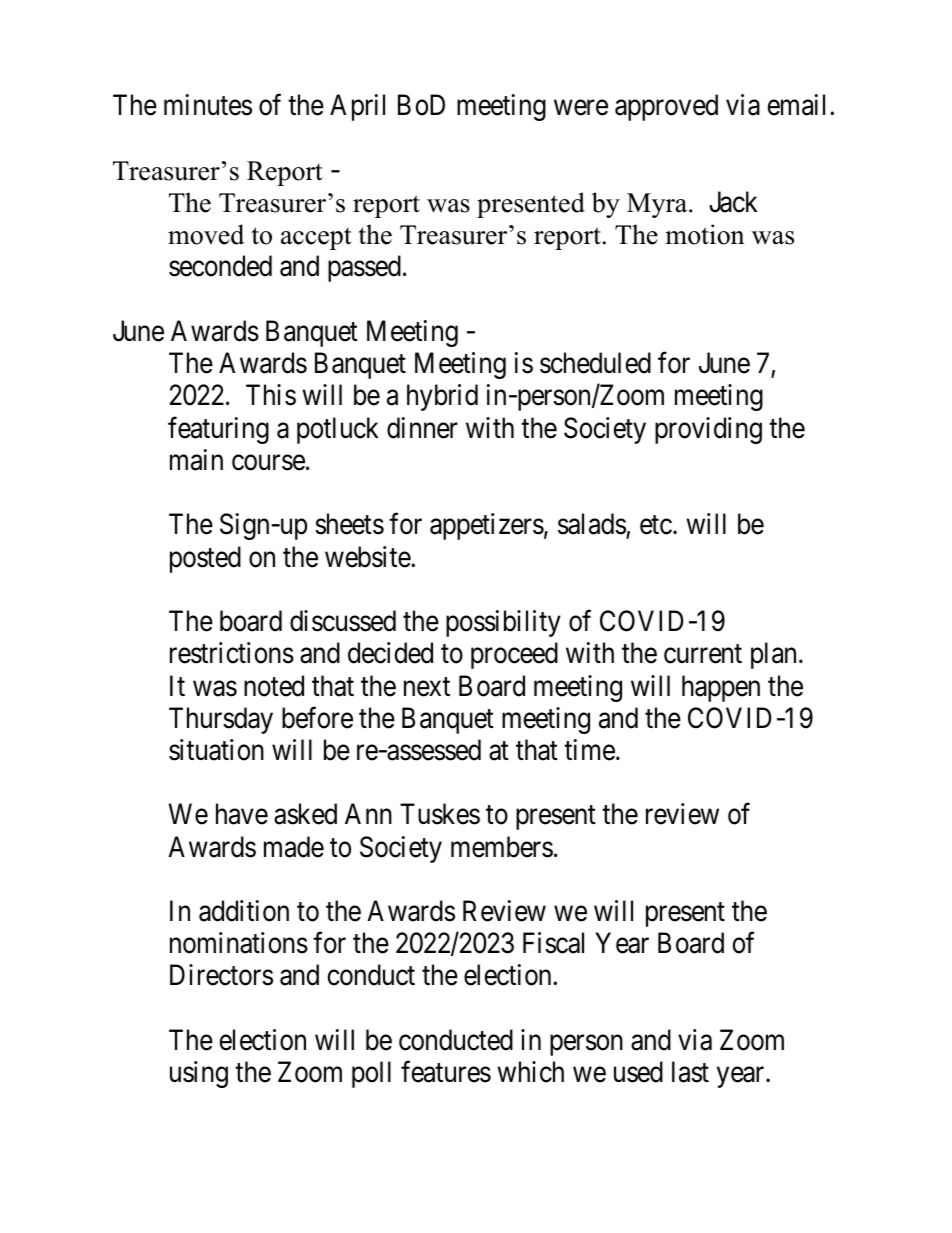 Image resolution: width=952 pixels, height=1233 pixels. I want to click on happen, so click(721, 688).
